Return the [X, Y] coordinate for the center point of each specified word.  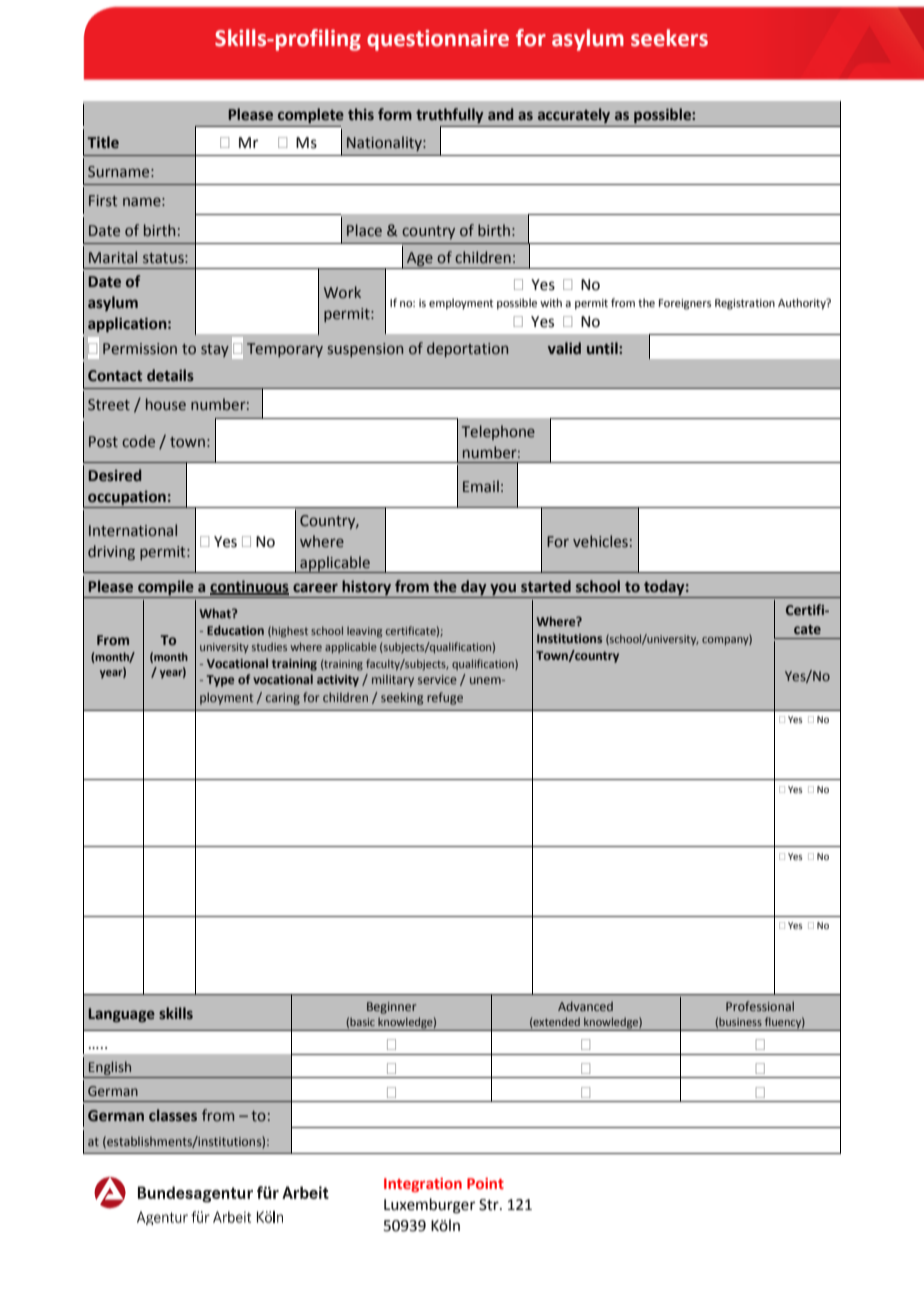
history [367, 589]
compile [166, 589]
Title [103, 142]
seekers [669, 38]
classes [173, 1115]
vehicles [600, 541]
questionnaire [438, 40]
